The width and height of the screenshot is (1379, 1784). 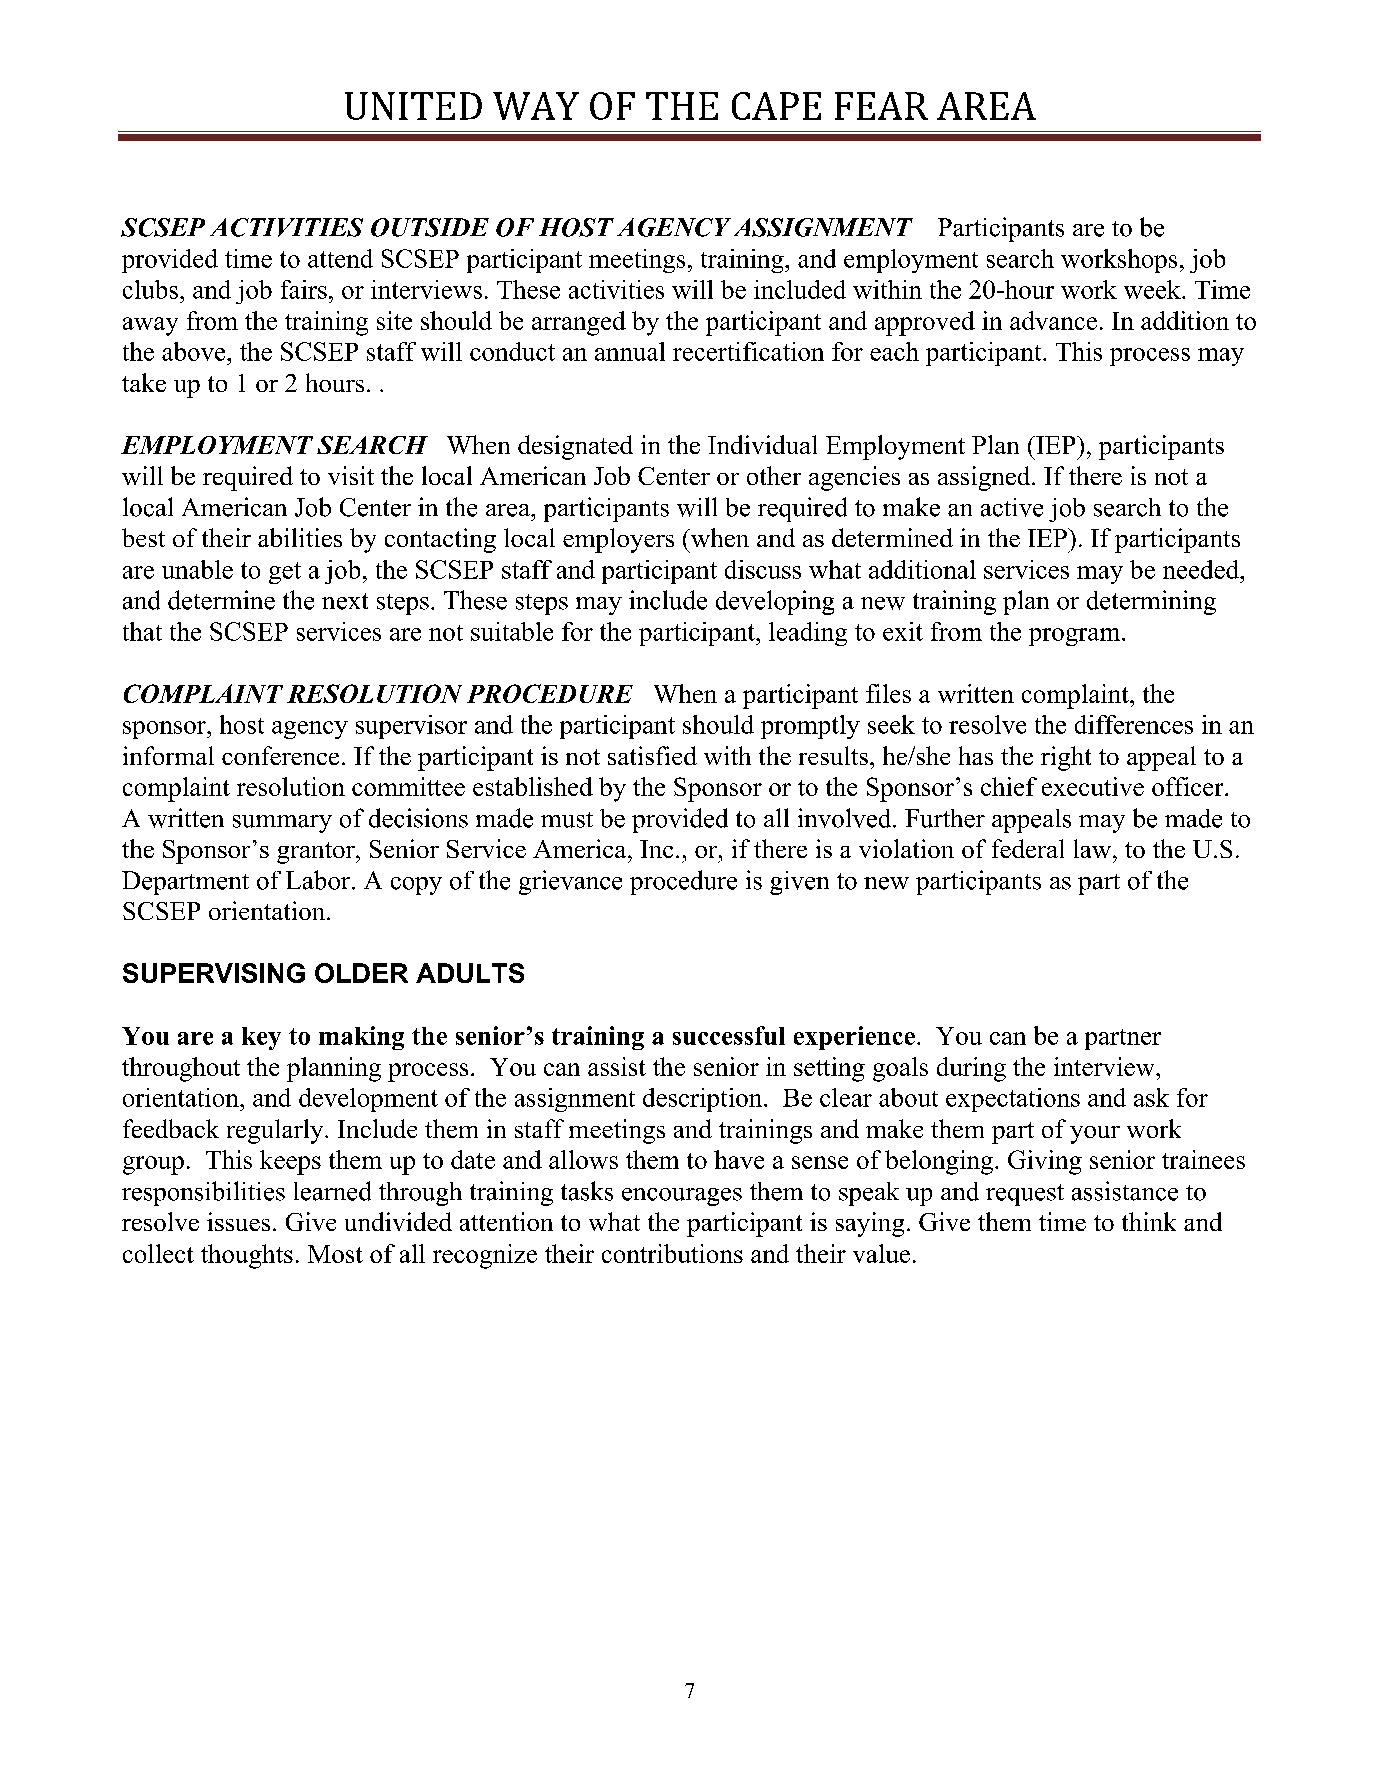 What do you see at coordinates (280, 755) in the screenshot?
I see `conference` at bounding box center [280, 755].
